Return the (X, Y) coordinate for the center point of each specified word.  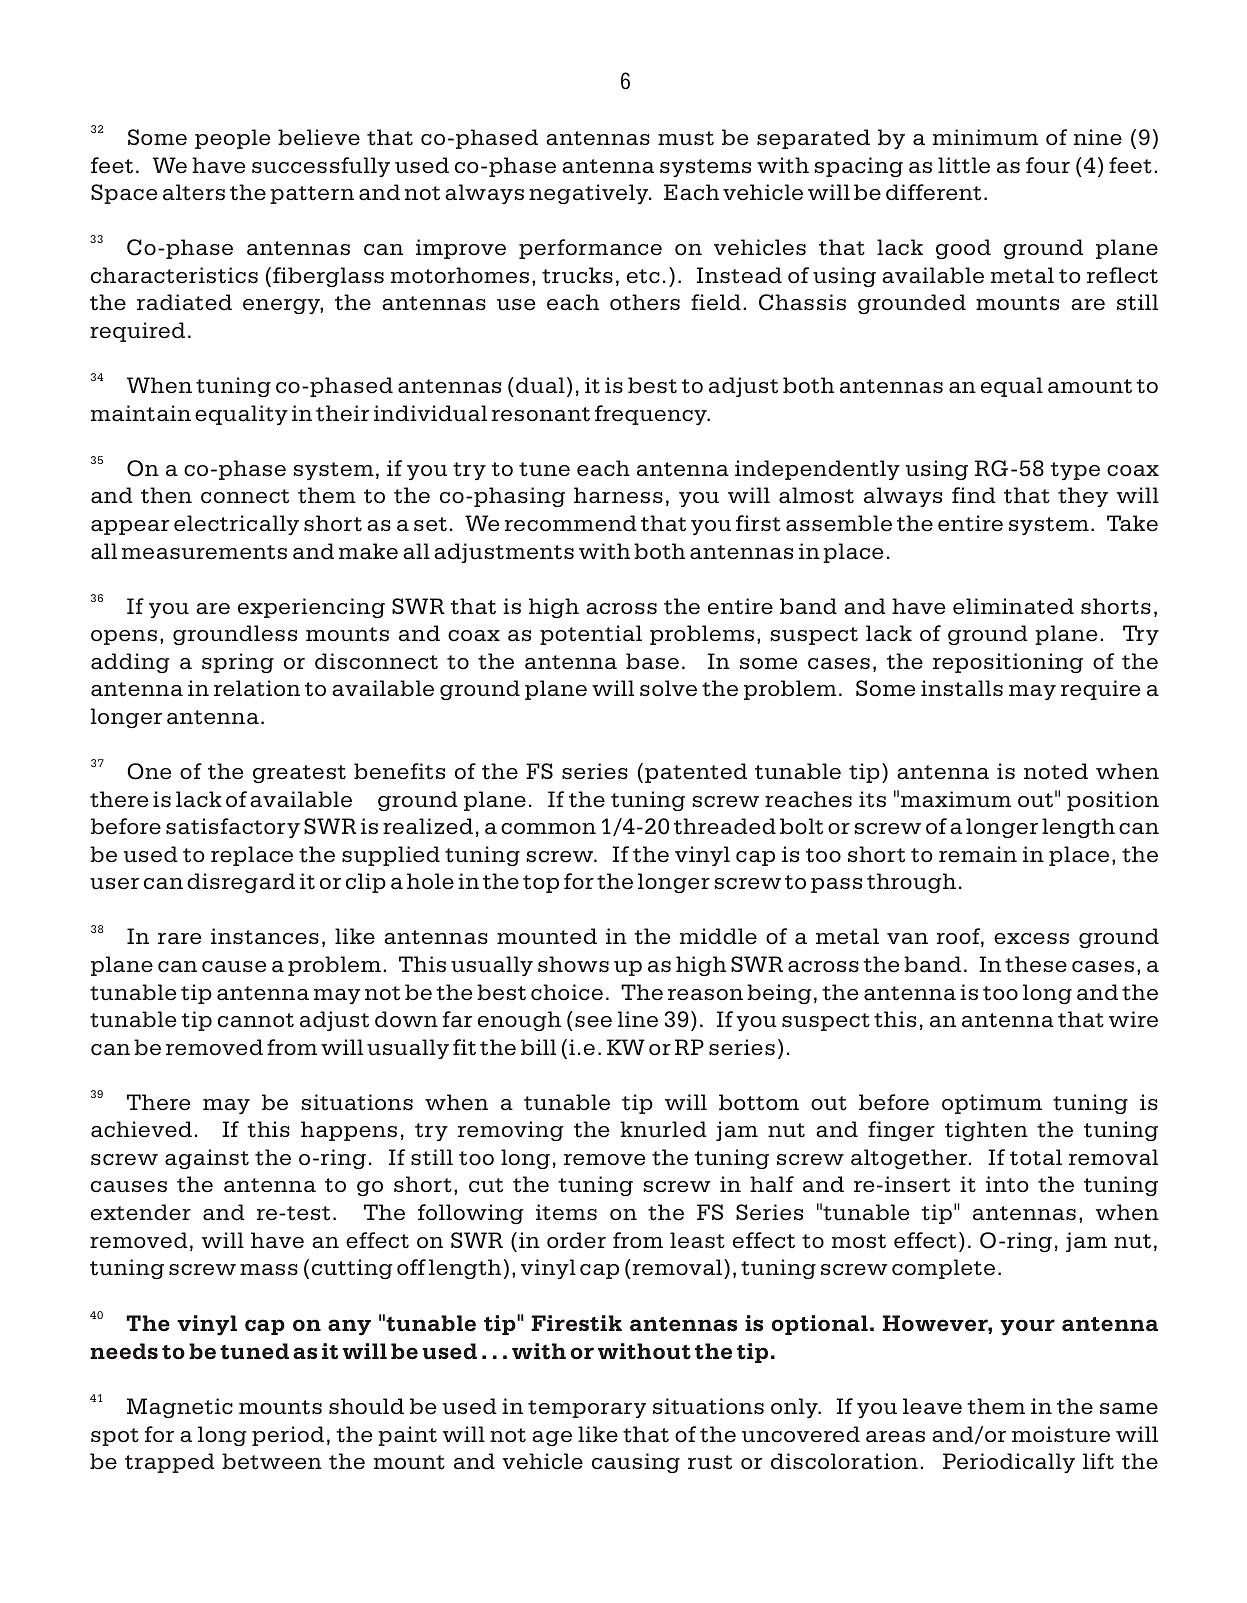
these (1036, 964)
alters (194, 192)
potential (591, 635)
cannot (256, 1020)
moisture (1061, 1434)
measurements (204, 552)
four (1048, 165)
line (638, 1019)
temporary (587, 1409)
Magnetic (180, 1408)
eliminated (1013, 606)
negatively (590, 194)
